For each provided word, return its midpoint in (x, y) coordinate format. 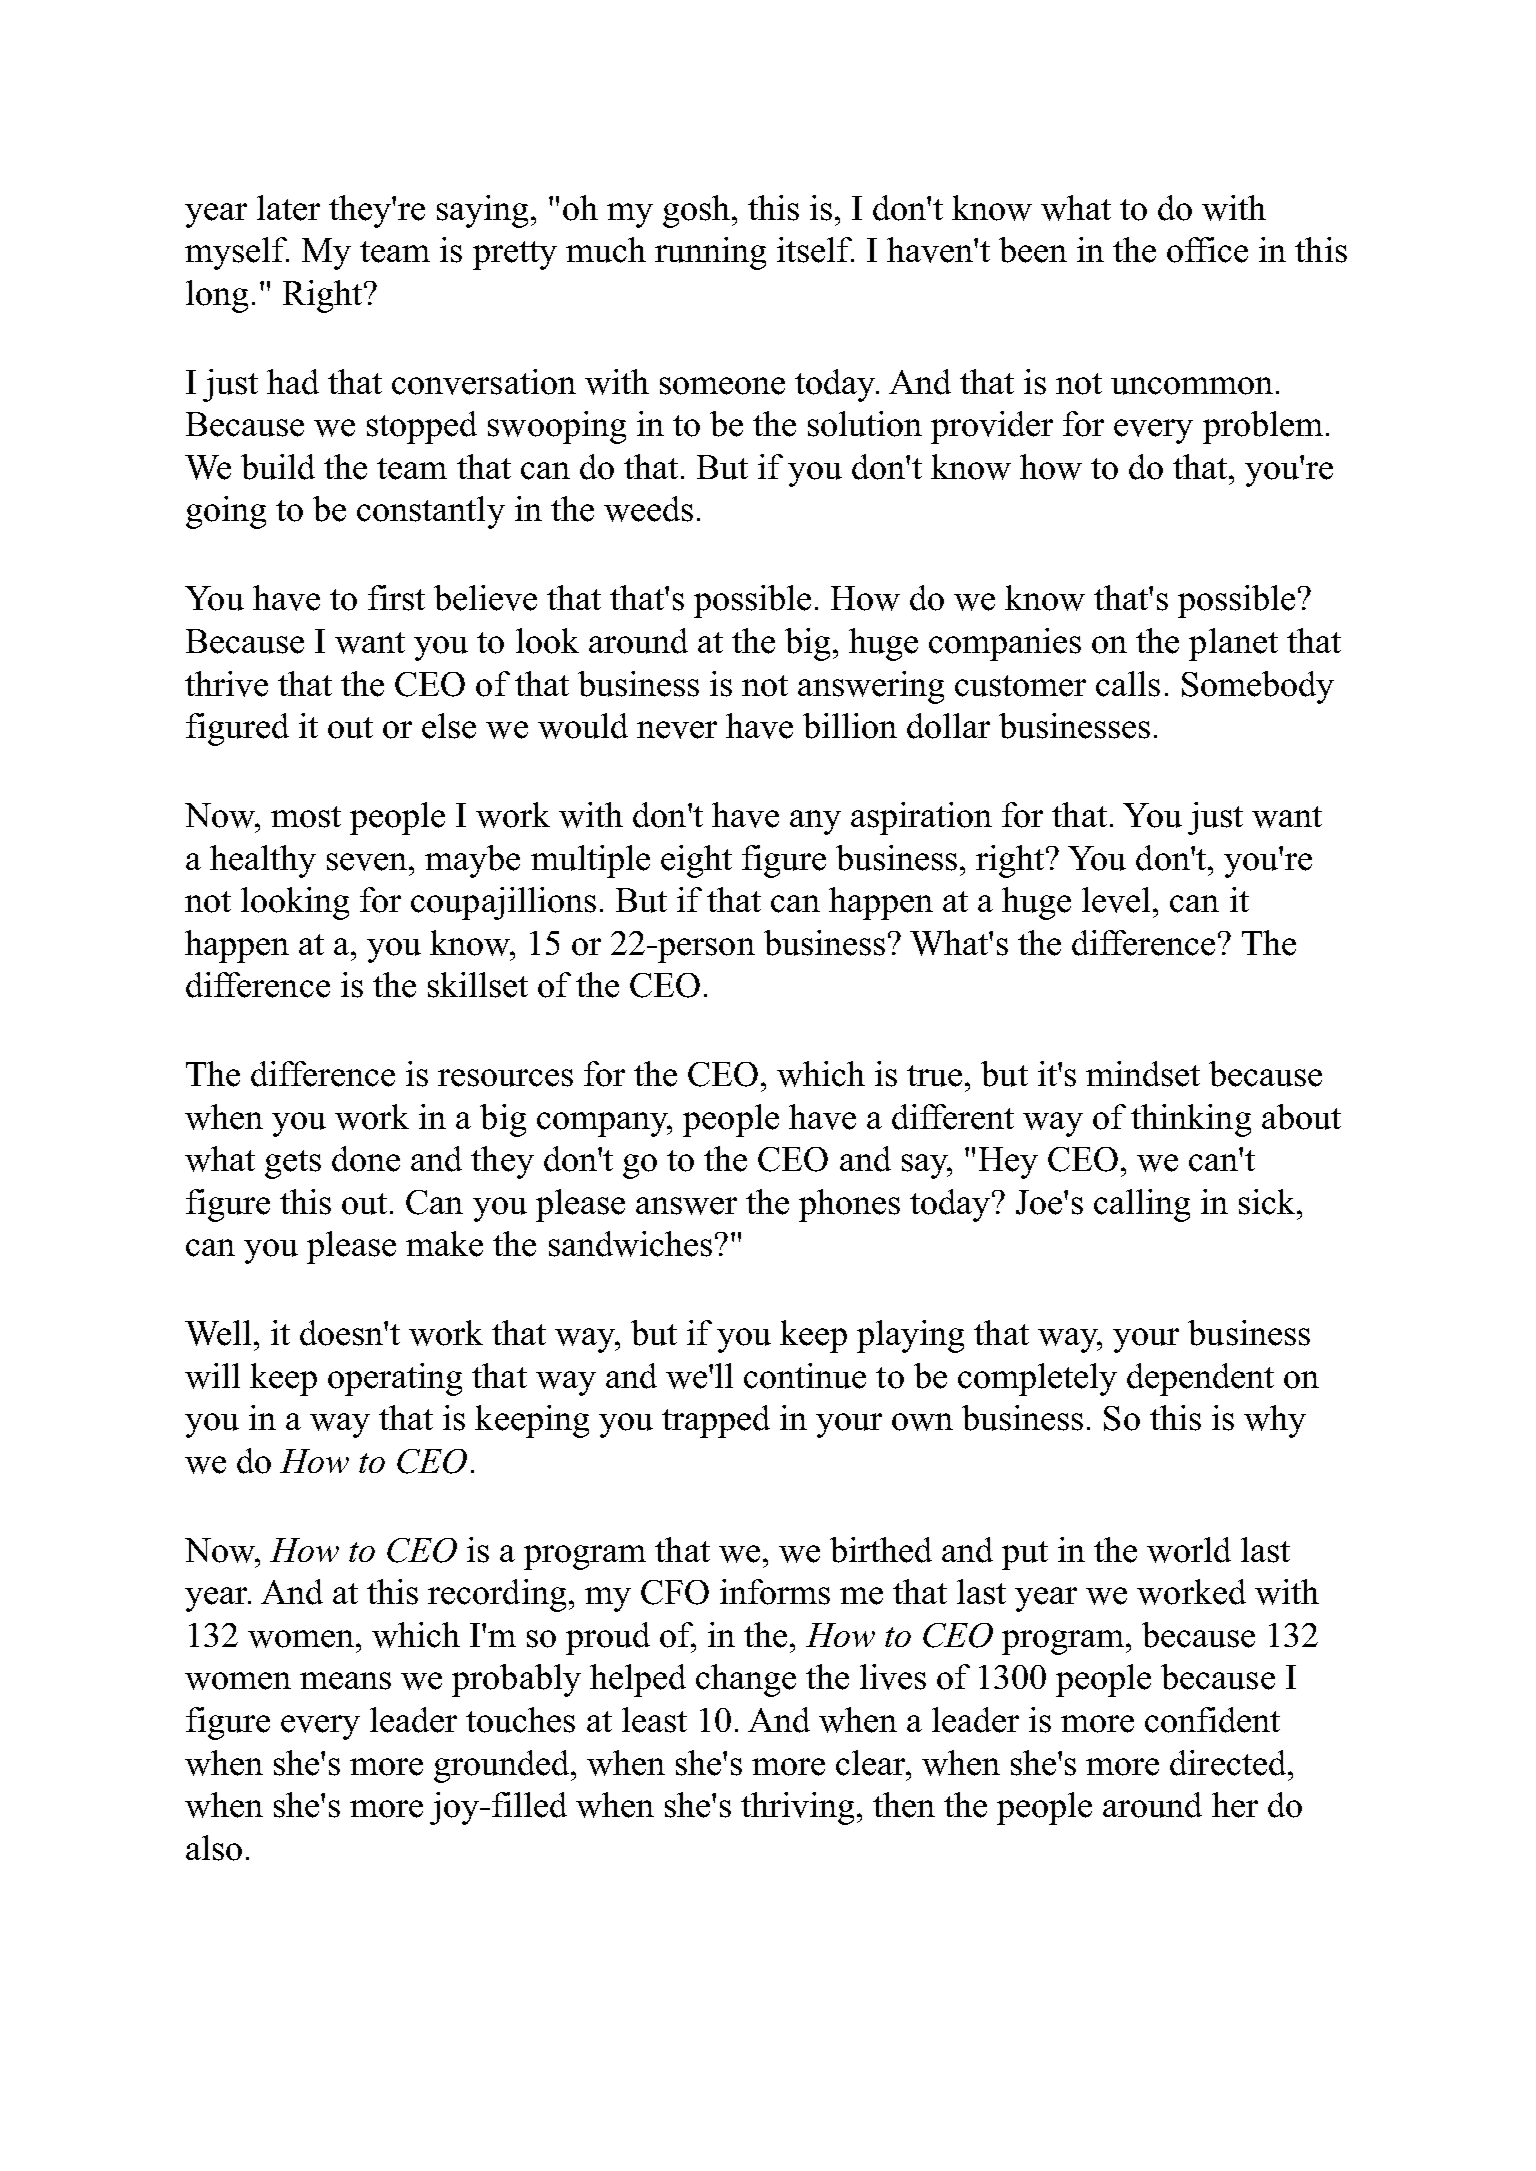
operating (395, 1379)
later (288, 208)
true (934, 1076)
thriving (797, 1808)
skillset (478, 985)
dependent (1200, 1379)
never (677, 730)
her (1235, 1805)
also (214, 1848)
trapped (716, 1421)
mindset (1143, 1074)
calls (1128, 684)
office (1207, 250)
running (710, 253)
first (396, 598)
